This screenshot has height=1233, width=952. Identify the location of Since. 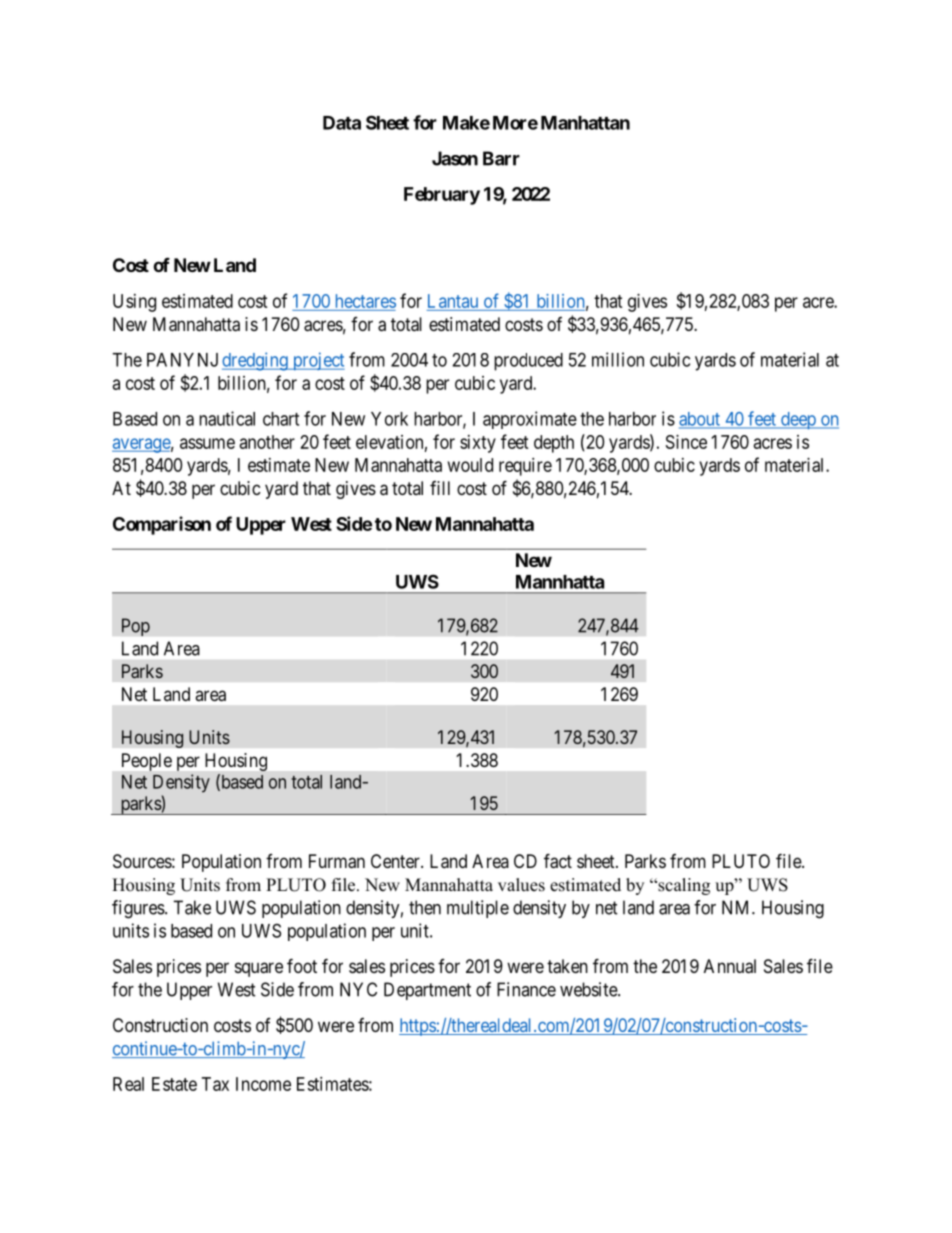
(686, 442).
